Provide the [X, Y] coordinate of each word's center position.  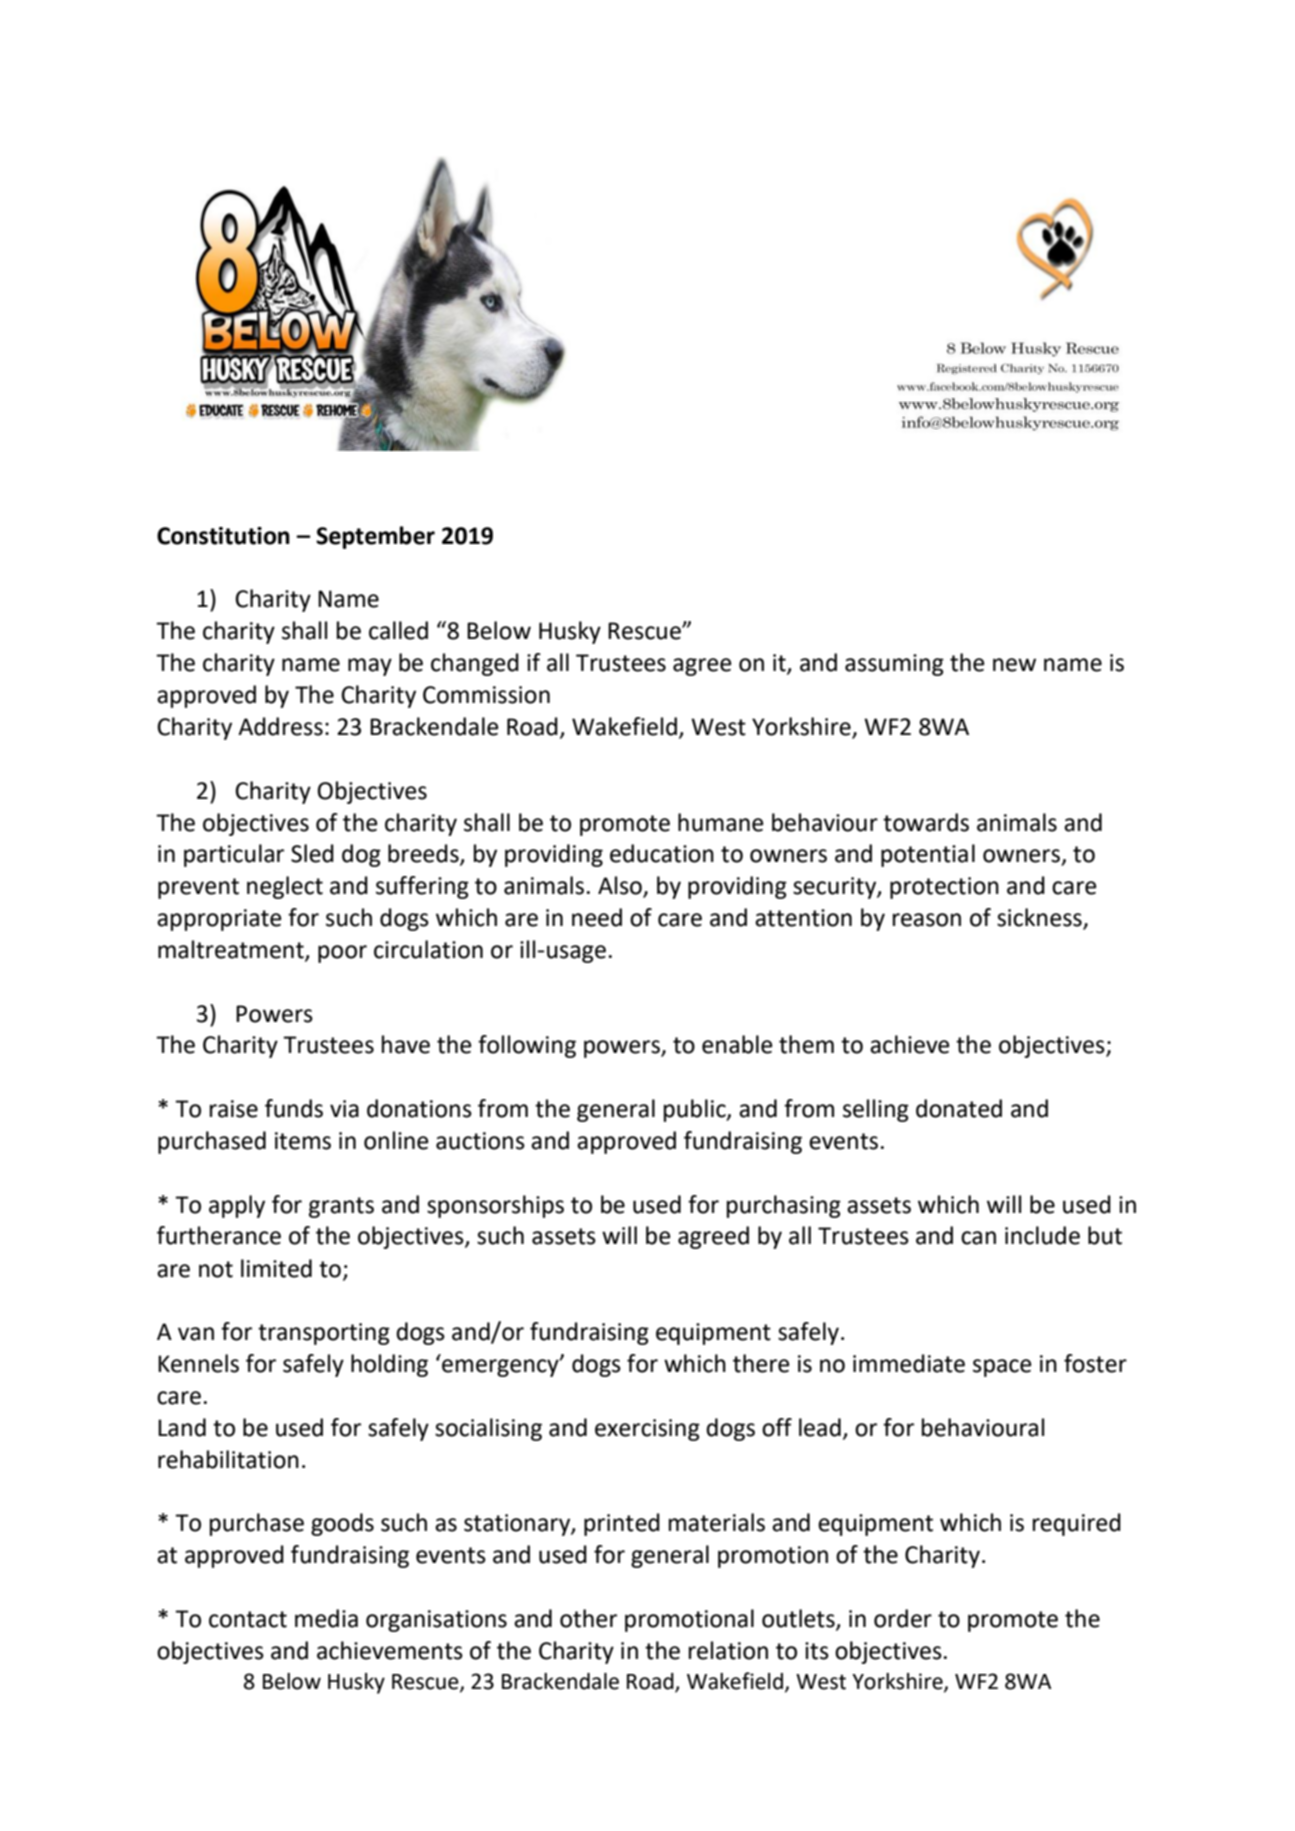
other [588, 1618]
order [903, 1618]
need [597, 917]
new [1014, 665]
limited [276, 1268]
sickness [1040, 918]
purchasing [784, 1206]
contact [248, 1619]
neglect [285, 887]
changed [475, 664]
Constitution [223, 536]
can [978, 1238]
